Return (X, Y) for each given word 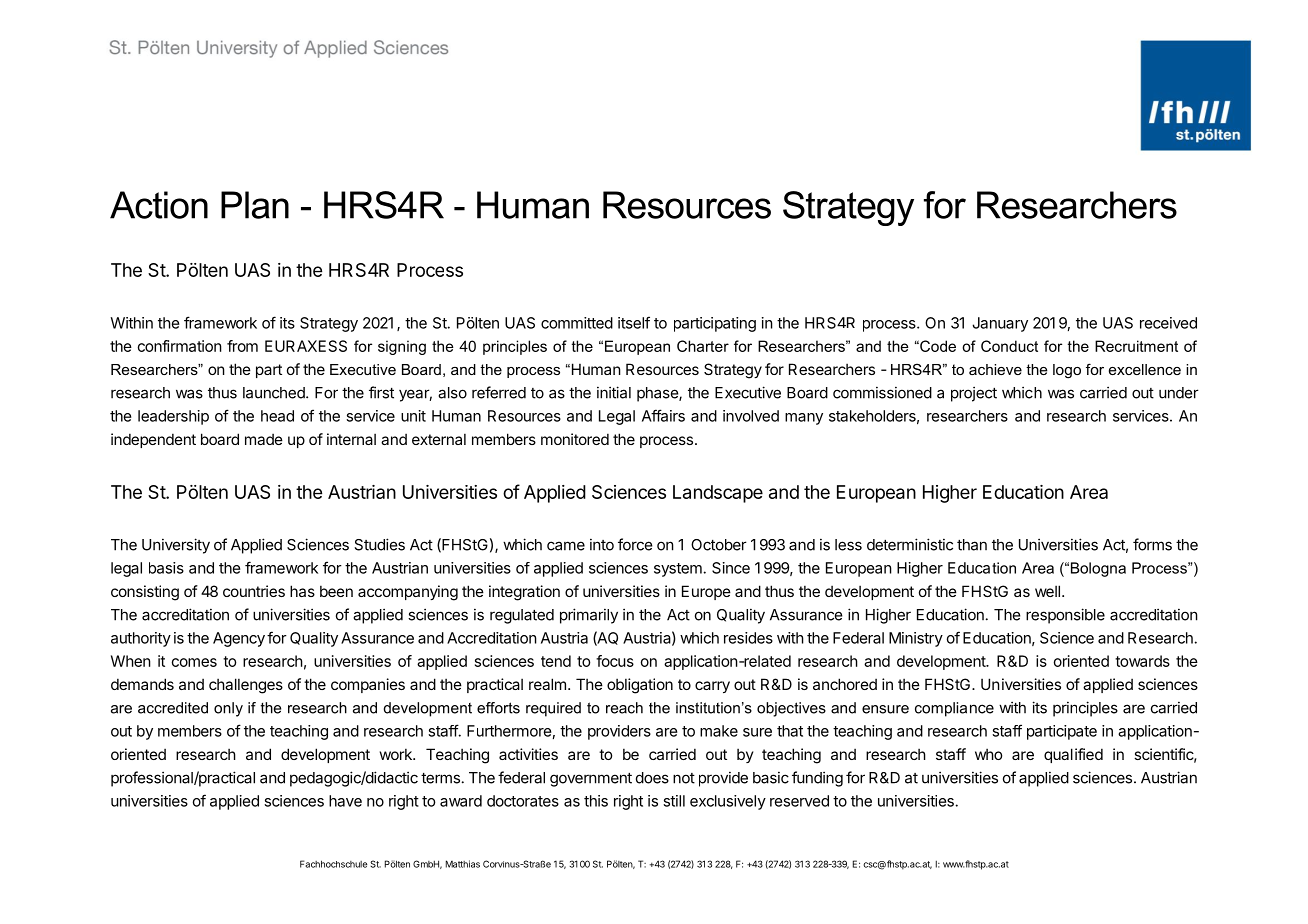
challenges (246, 686)
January (1000, 324)
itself (634, 322)
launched (275, 393)
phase (658, 394)
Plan (255, 205)
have (345, 801)
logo (1067, 371)
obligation (640, 686)
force (635, 544)
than (972, 545)
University (176, 546)
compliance (954, 709)
